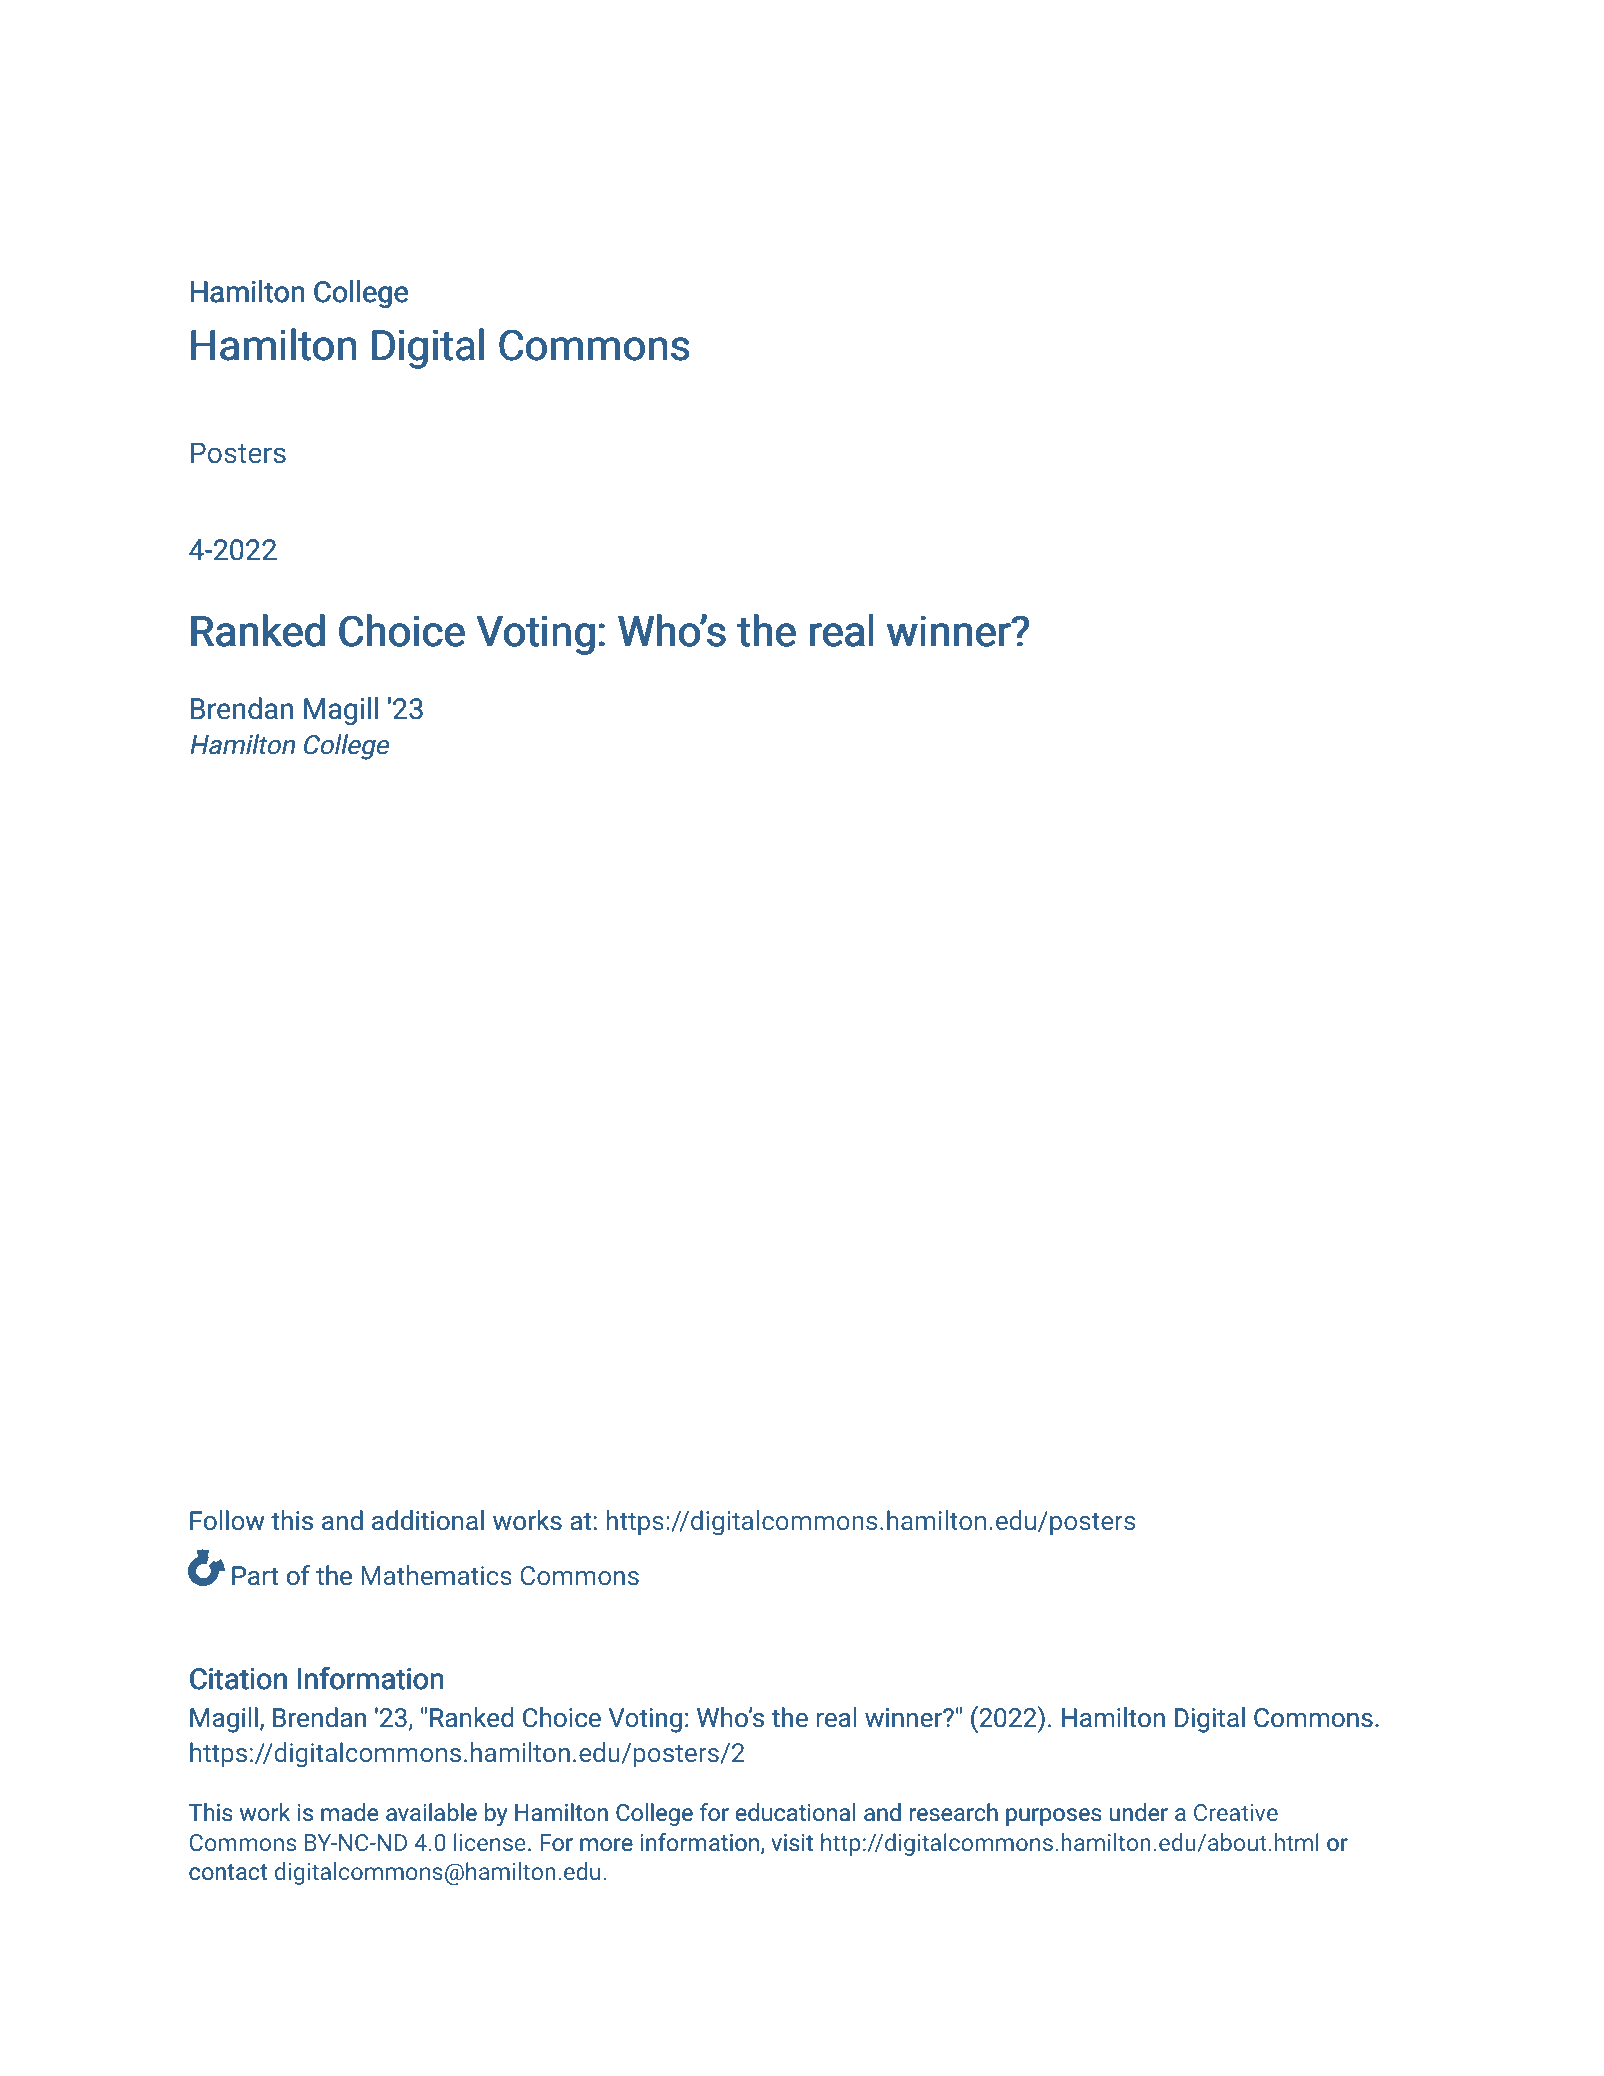 The height and width of the page is (2076, 1604). Describe the element at coordinates (255, 1576) in the page. I see `Part` at that location.
